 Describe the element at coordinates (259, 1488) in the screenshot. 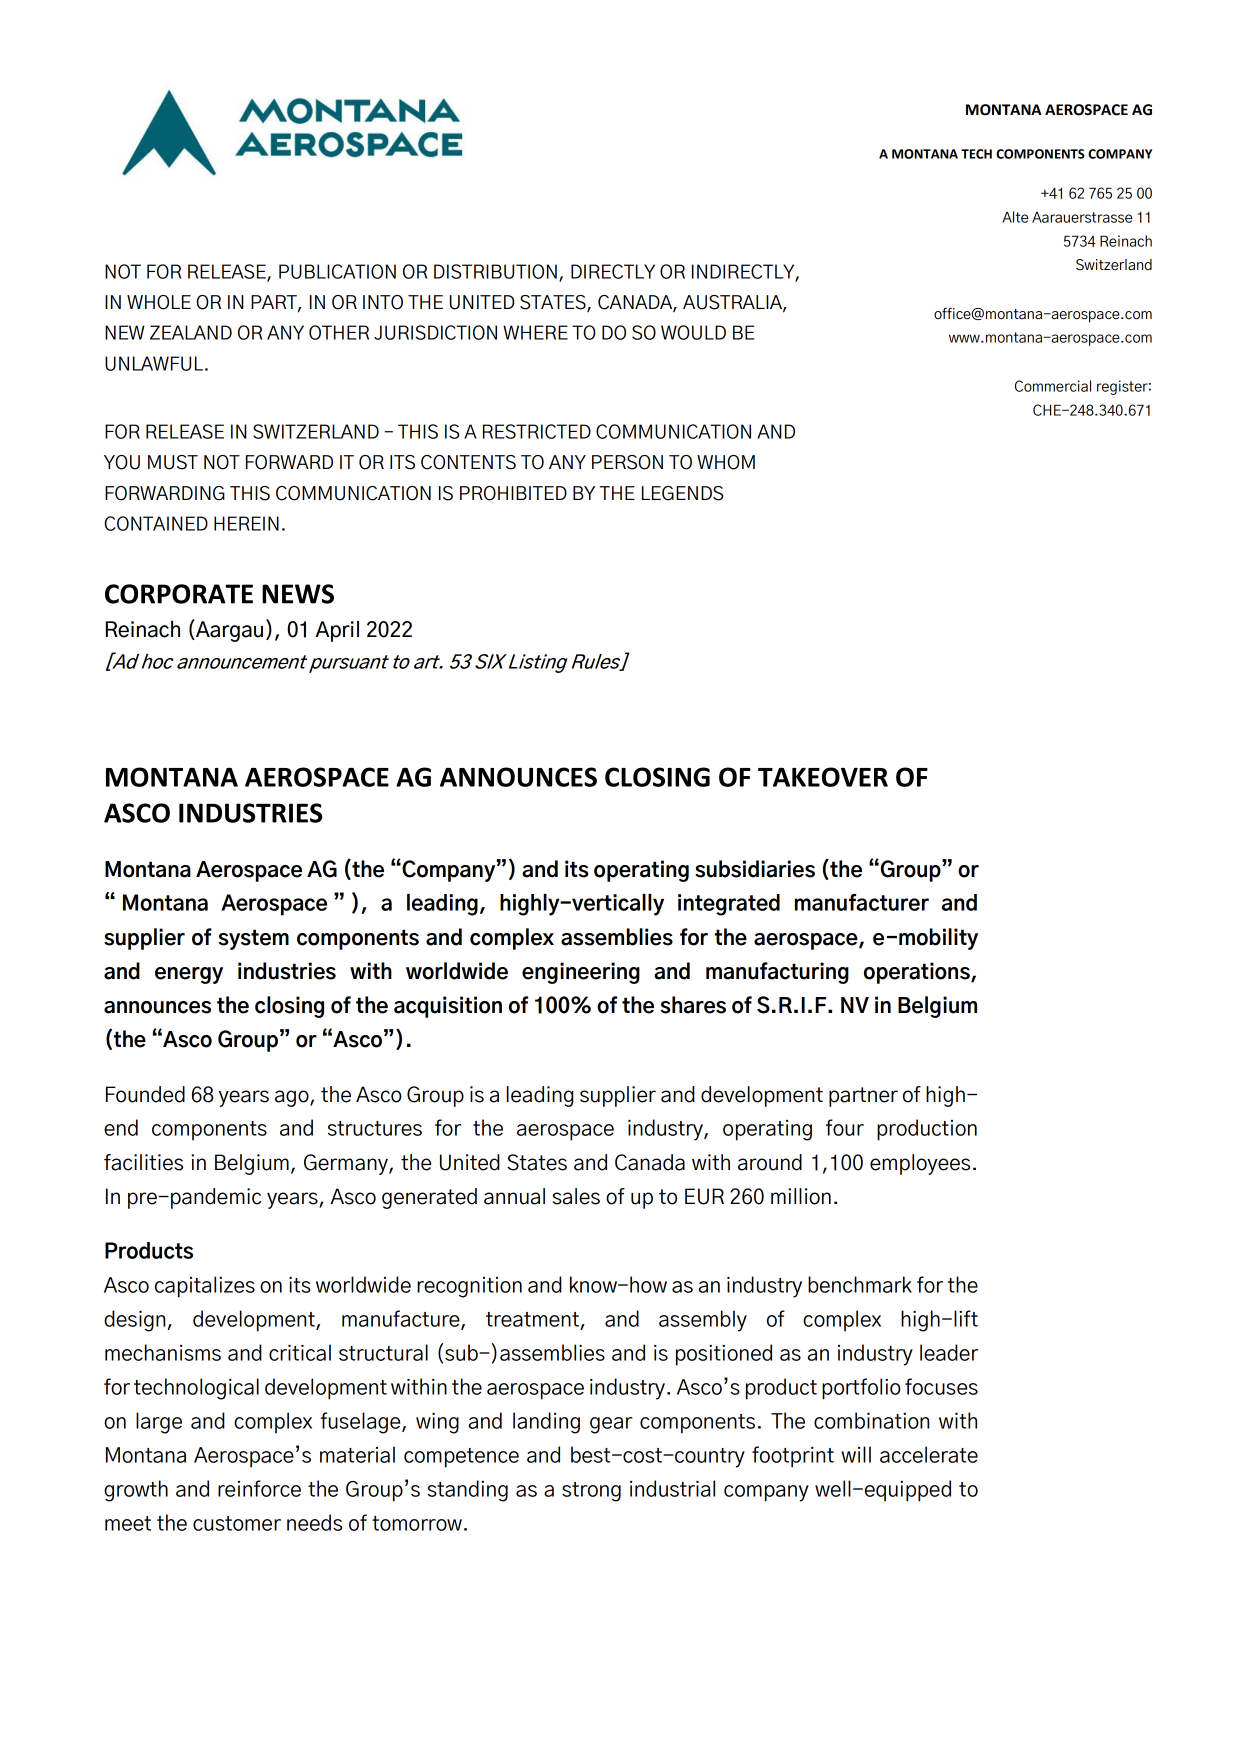

I see `reinforce` at that location.
